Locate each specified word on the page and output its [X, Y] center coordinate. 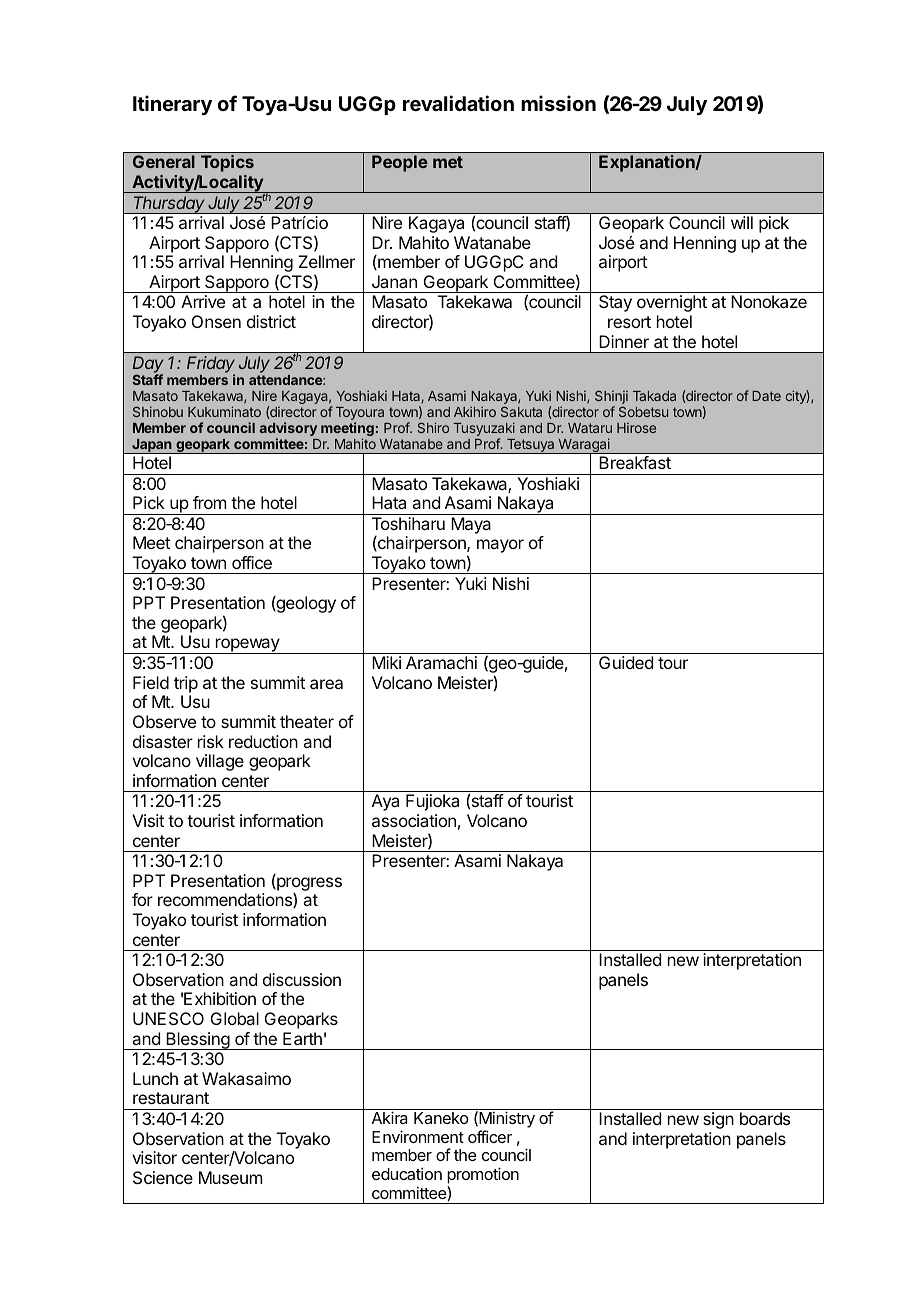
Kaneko [441, 1118]
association [414, 820]
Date [766, 396]
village [220, 762]
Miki [386, 662]
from [209, 502]
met [448, 162]
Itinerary [172, 105]
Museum [230, 1177]
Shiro [433, 427]
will [742, 222]
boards [765, 1118]
